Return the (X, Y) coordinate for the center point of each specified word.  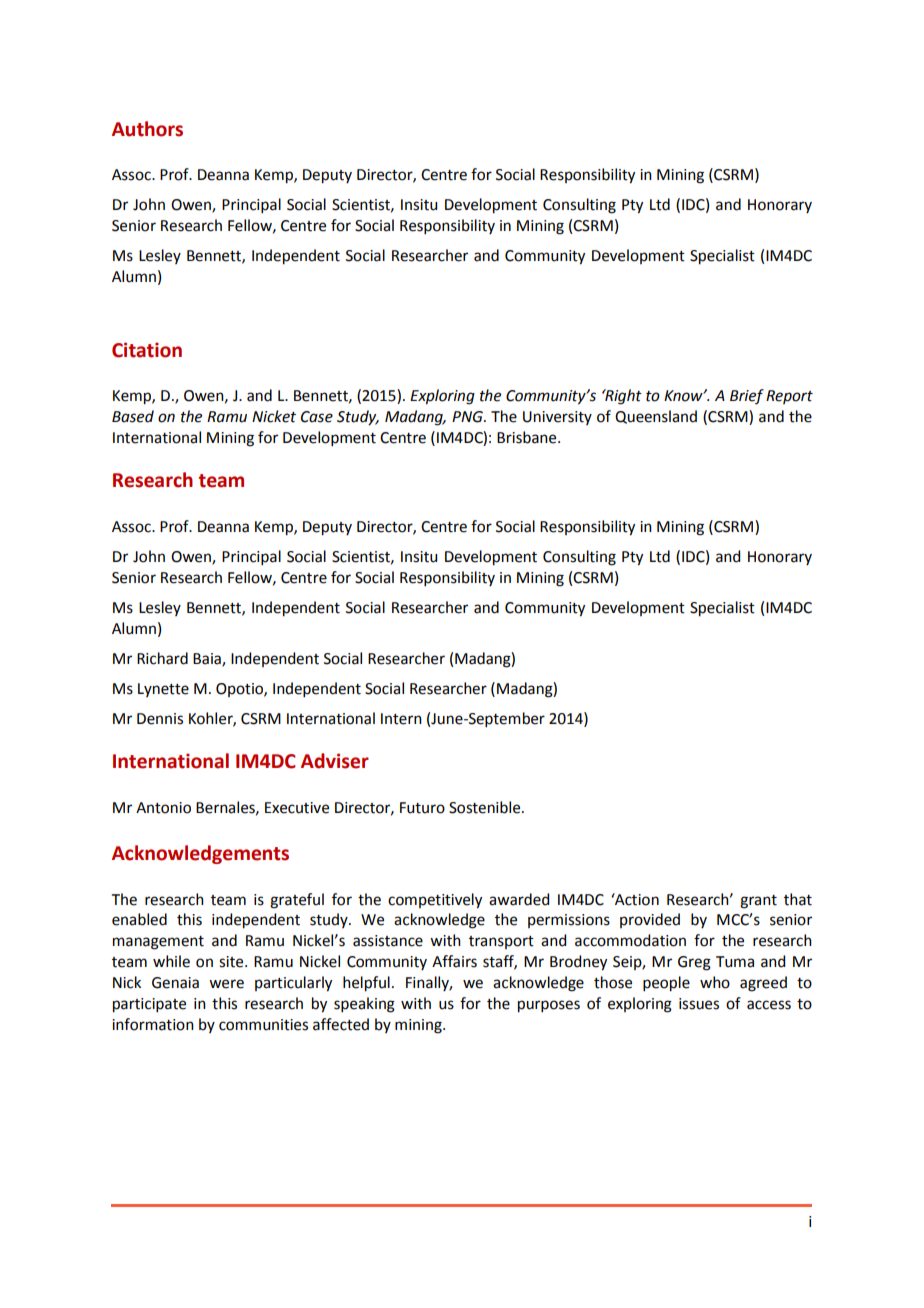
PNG (468, 417)
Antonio (163, 808)
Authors (147, 129)
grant (758, 902)
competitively (435, 901)
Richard (162, 658)
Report (789, 397)
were (226, 984)
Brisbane (528, 437)
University (557, 418)
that (798, 899)
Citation (147, 350)
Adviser (335, 761)
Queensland (656, 417)
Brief (747, 396)
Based (133, 416)
